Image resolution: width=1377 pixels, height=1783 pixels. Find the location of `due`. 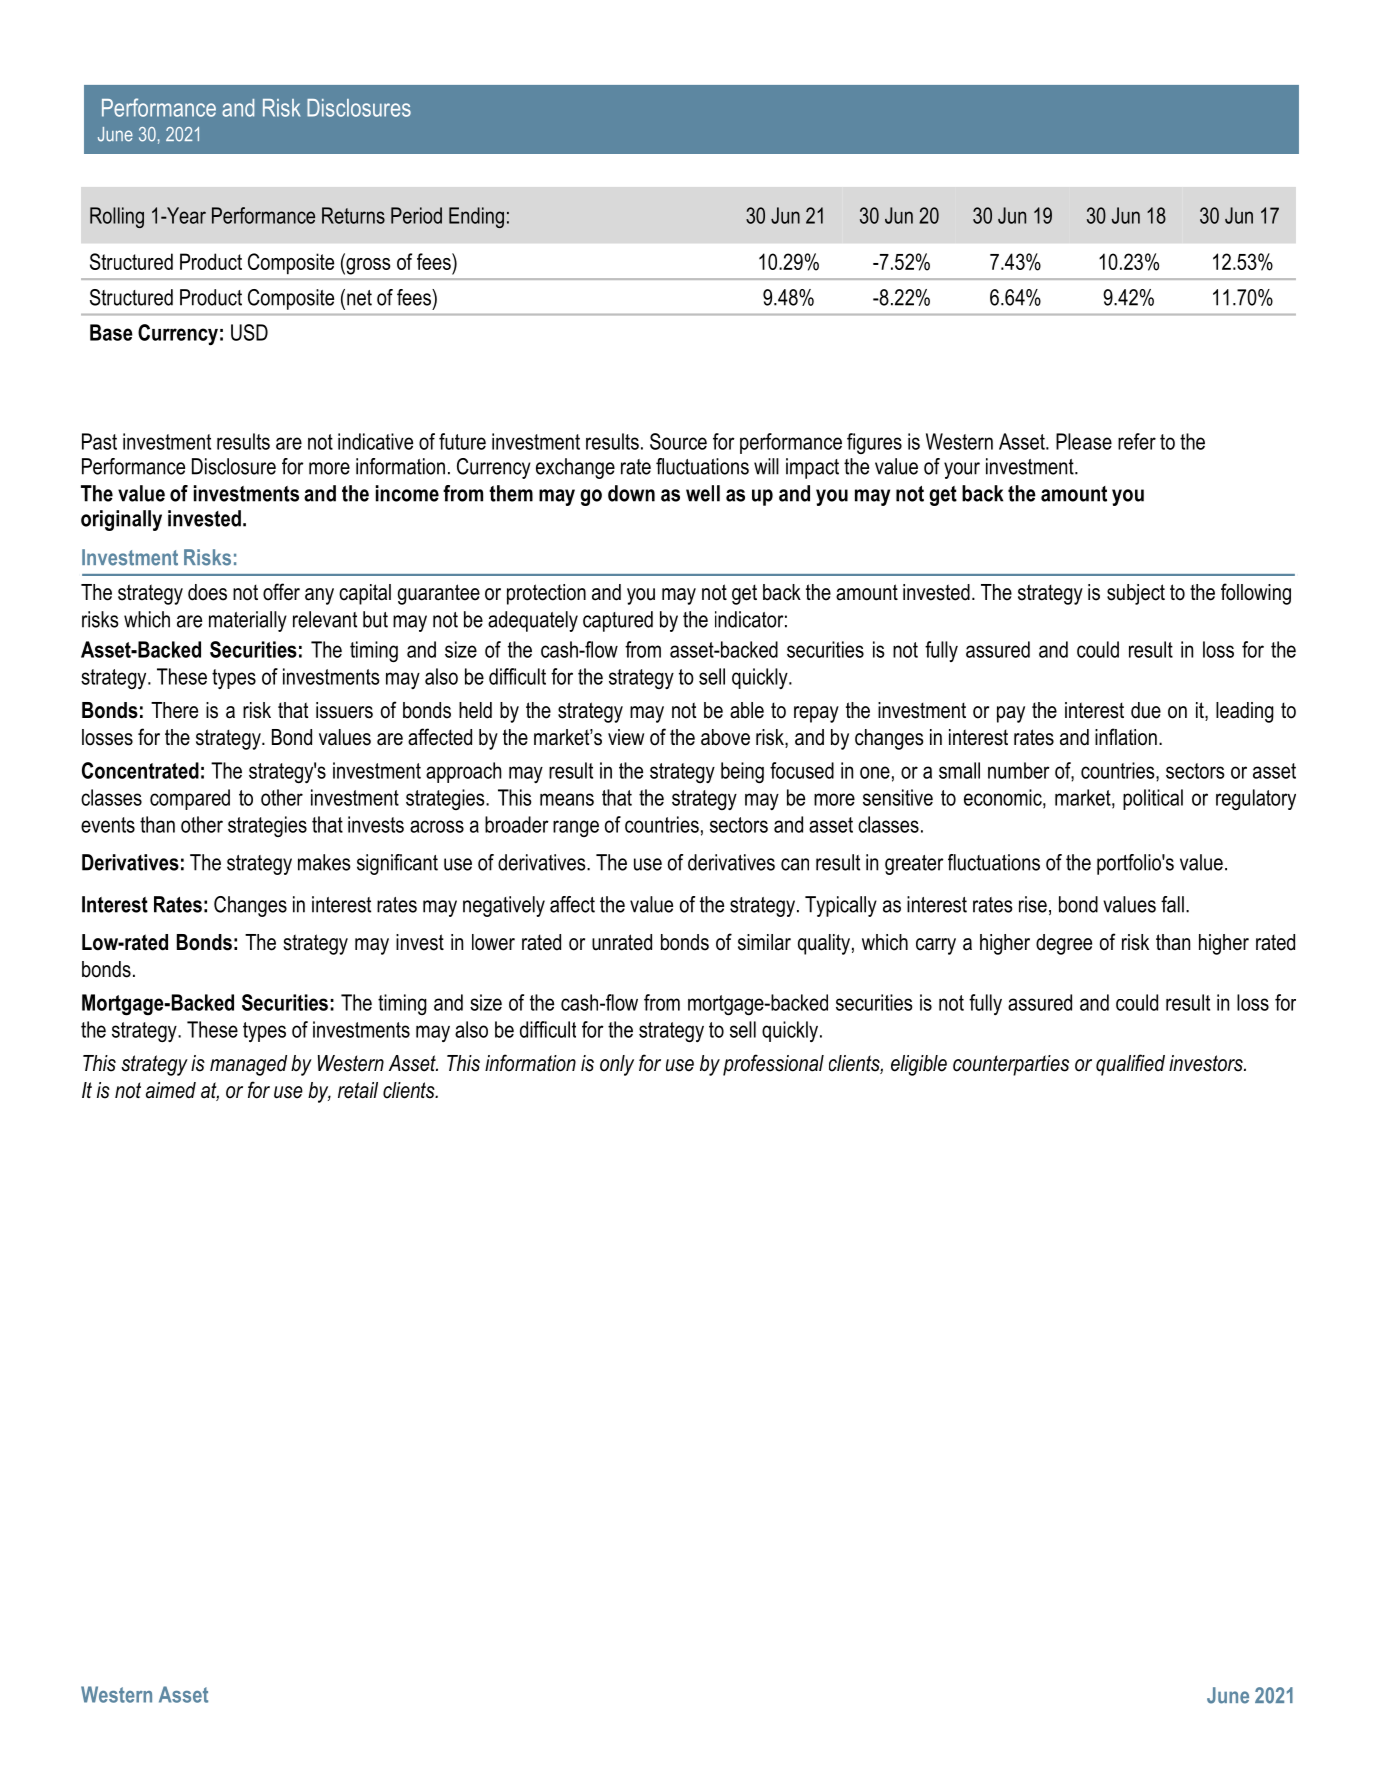

due is located at coordinates (1146, 710).
